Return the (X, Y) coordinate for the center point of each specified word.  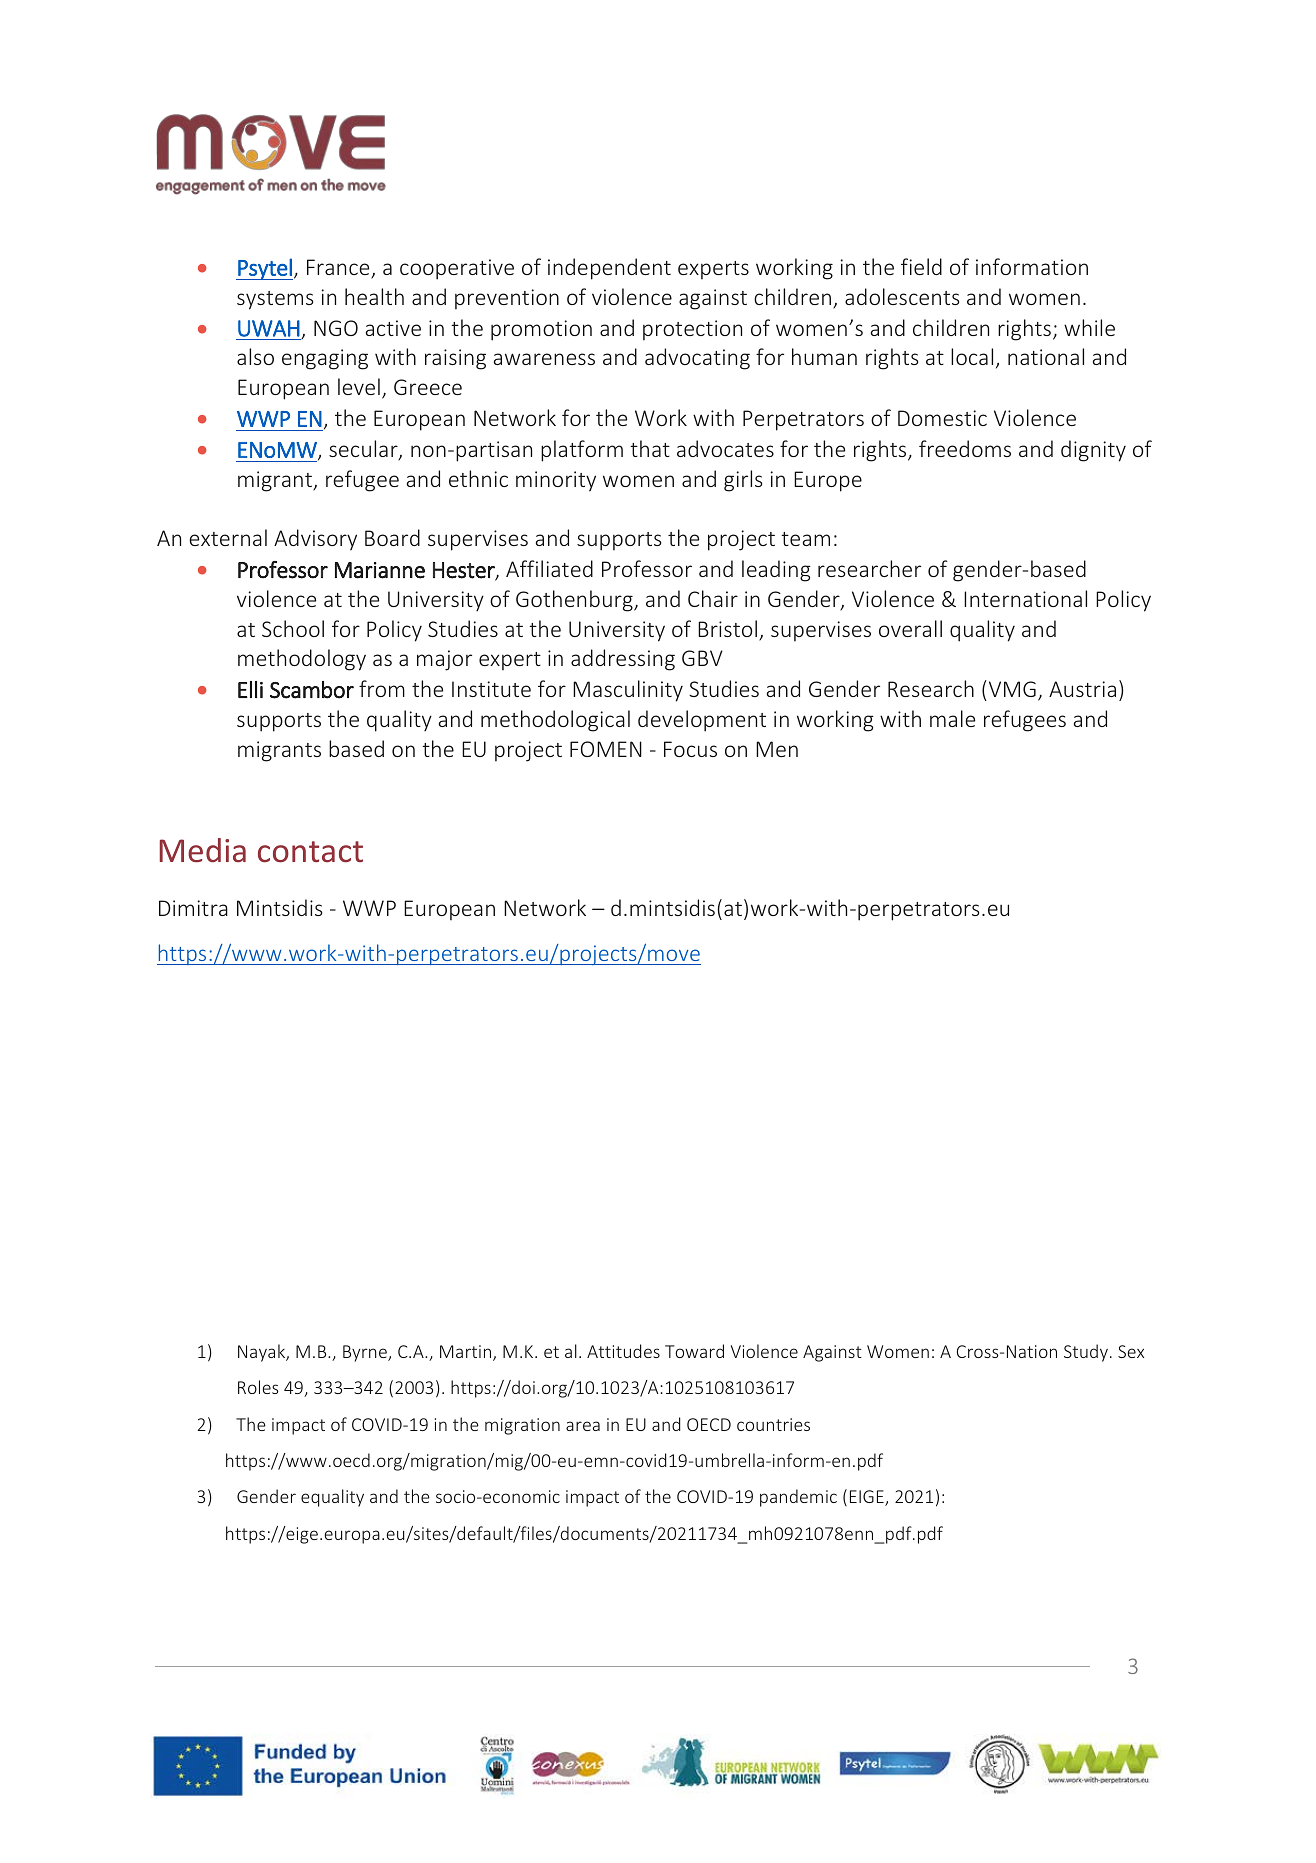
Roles (258, 1387)
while (1089, 327)
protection (692, 330)
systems (275, 300)
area (583, 1426)
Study (1086, 1353)
